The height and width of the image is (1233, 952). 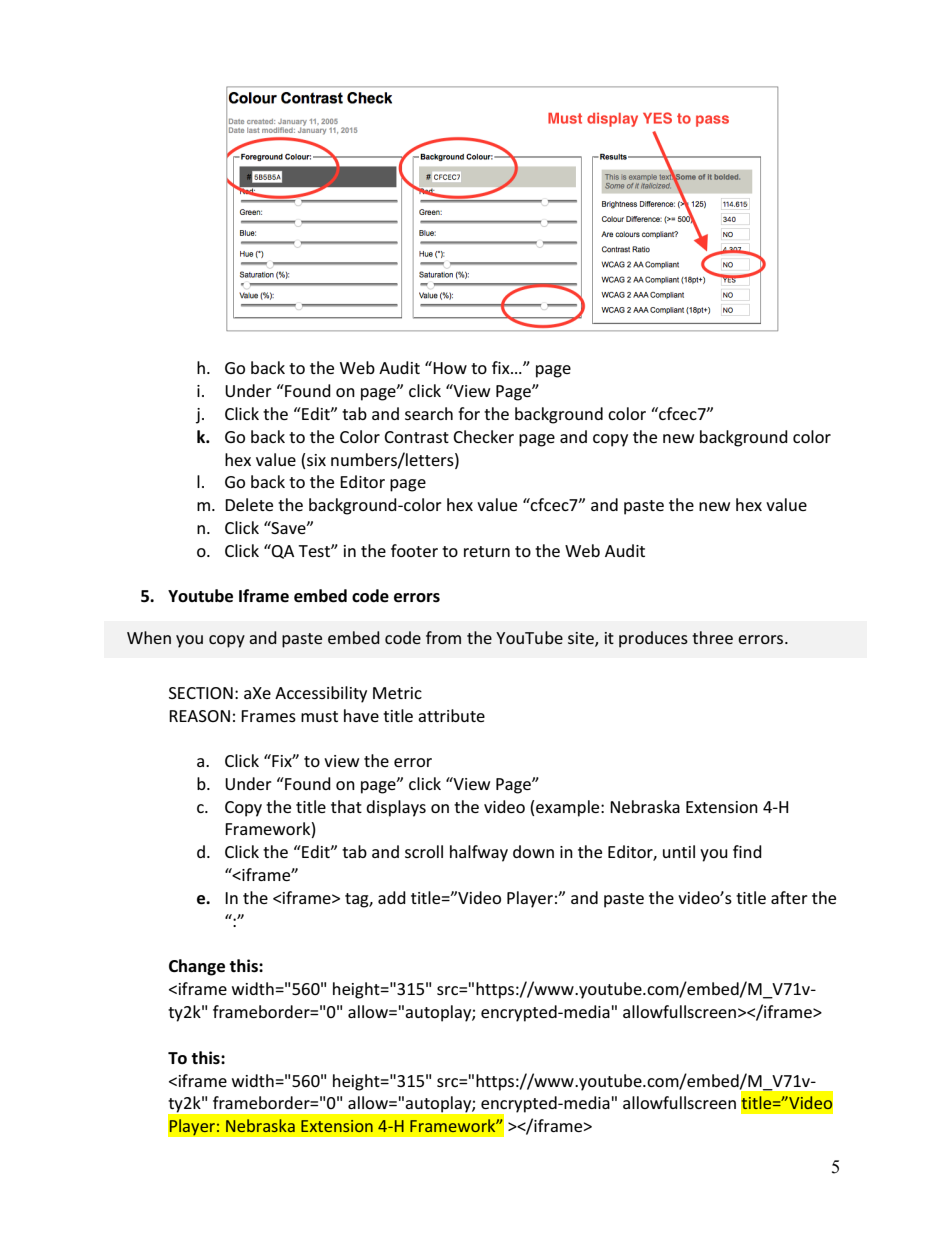 What do you see at coordinates (469, 413) in the image?
I see `for` at bounding box center [469, 413].
